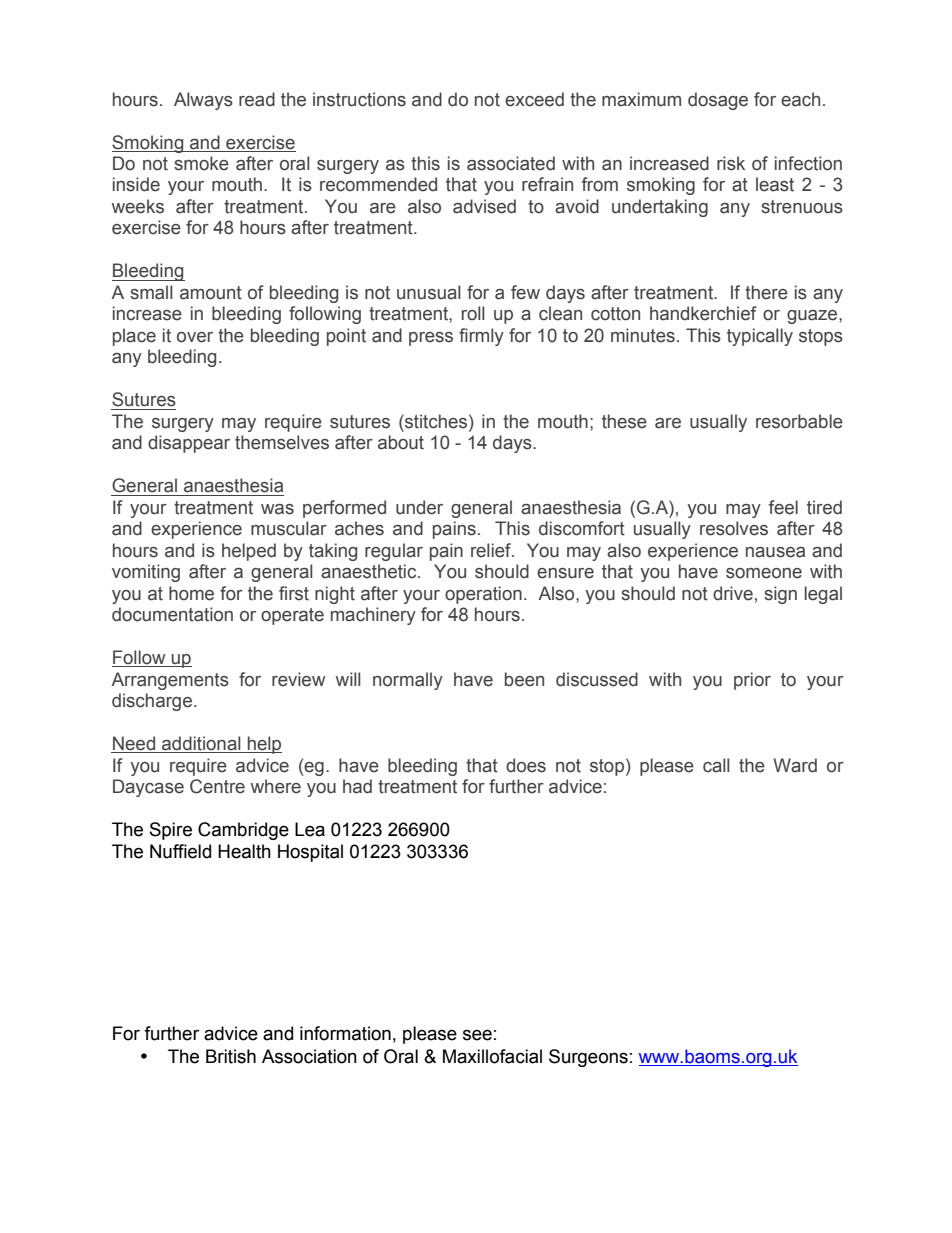 This page has height=1233, width=952. What do you see at coordinates (526, 765) in the page?
I see `does` at bounding box center [526, 765].
